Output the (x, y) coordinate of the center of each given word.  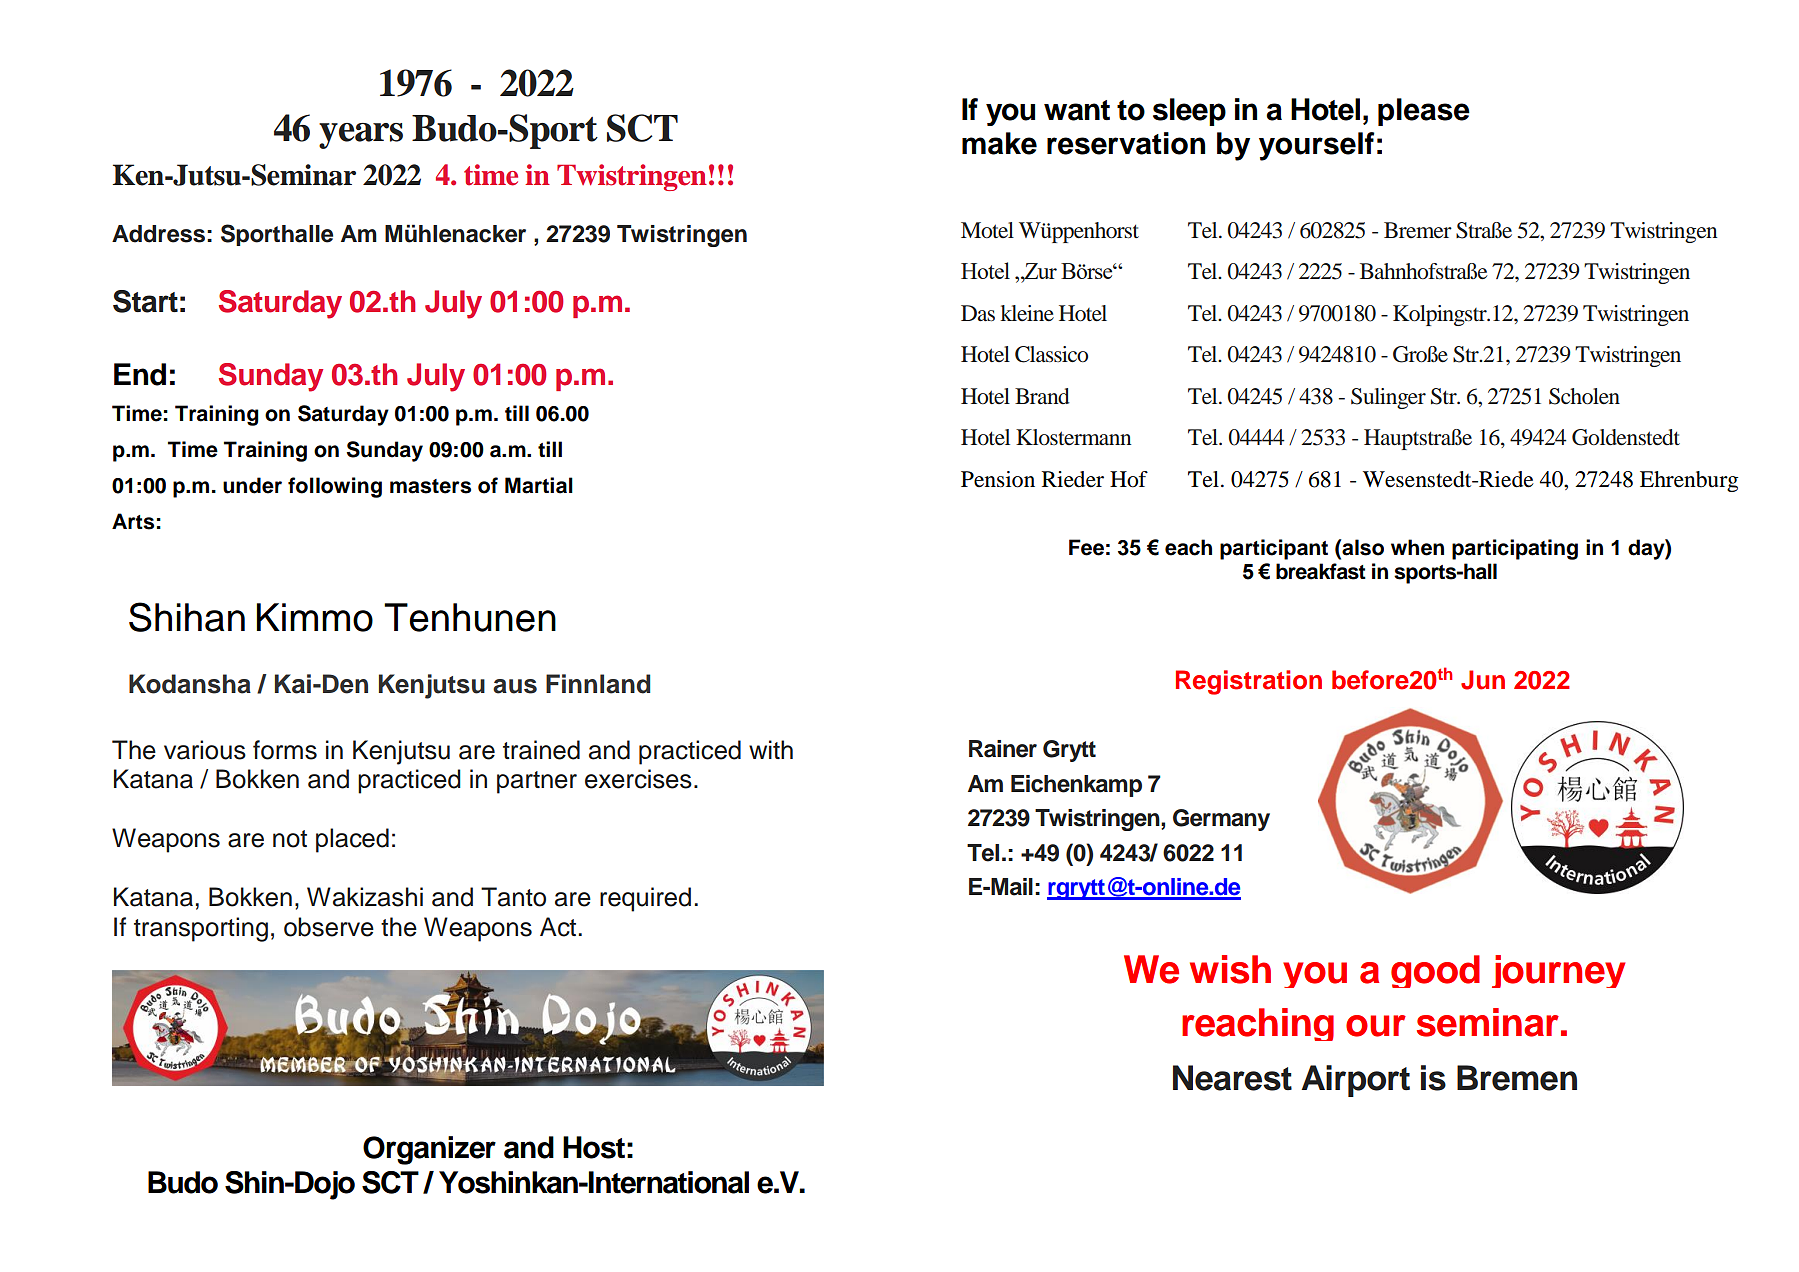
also (1362, 547)
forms (285, 750)
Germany (1221, 820)
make (999, 143)
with (771, 749)
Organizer (429, 1150)
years (361, 136)
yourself (1317, 146)
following (335, 487)
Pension (998, 479)
